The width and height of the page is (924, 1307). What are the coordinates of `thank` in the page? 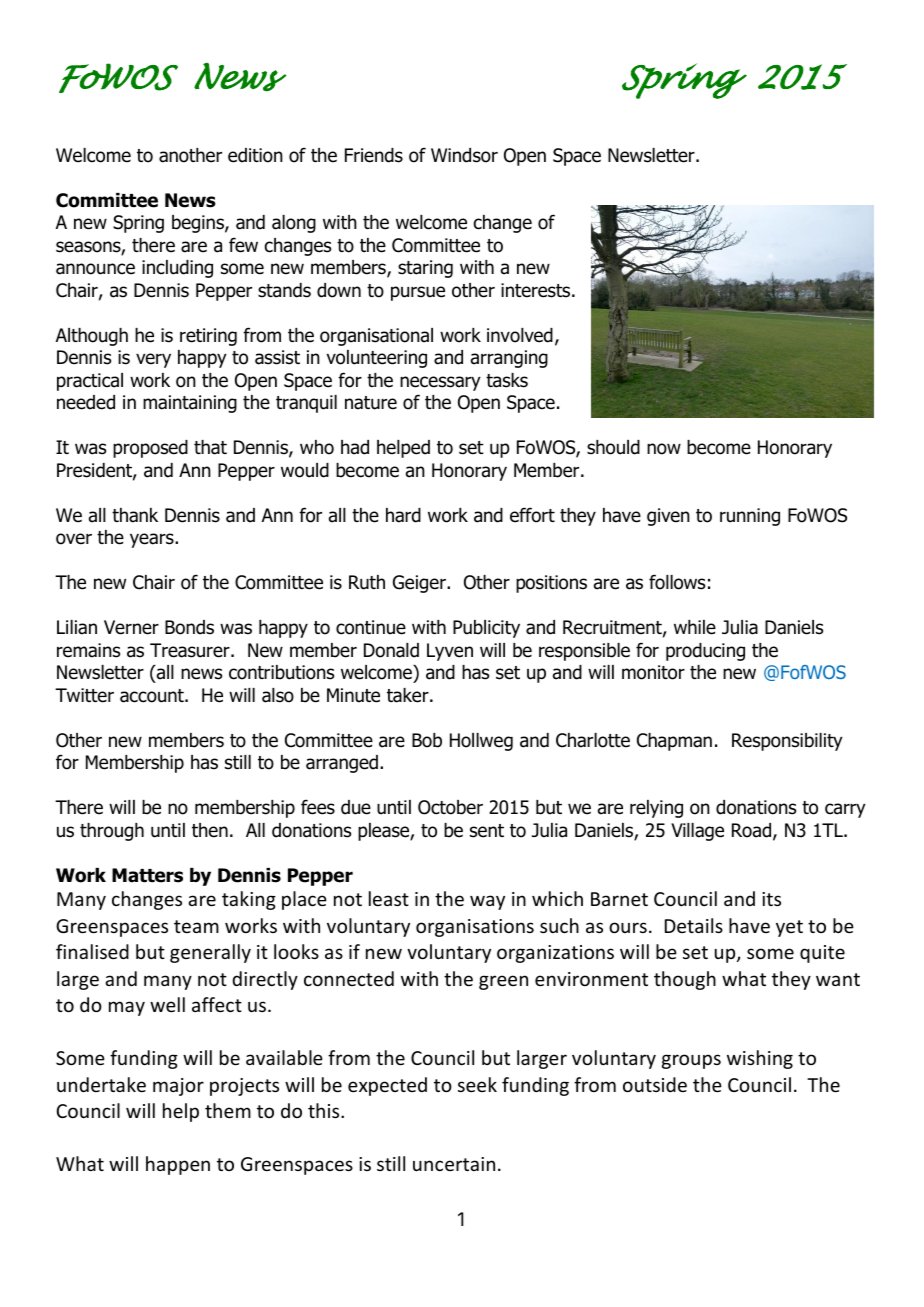 It's located at (135, 515).
